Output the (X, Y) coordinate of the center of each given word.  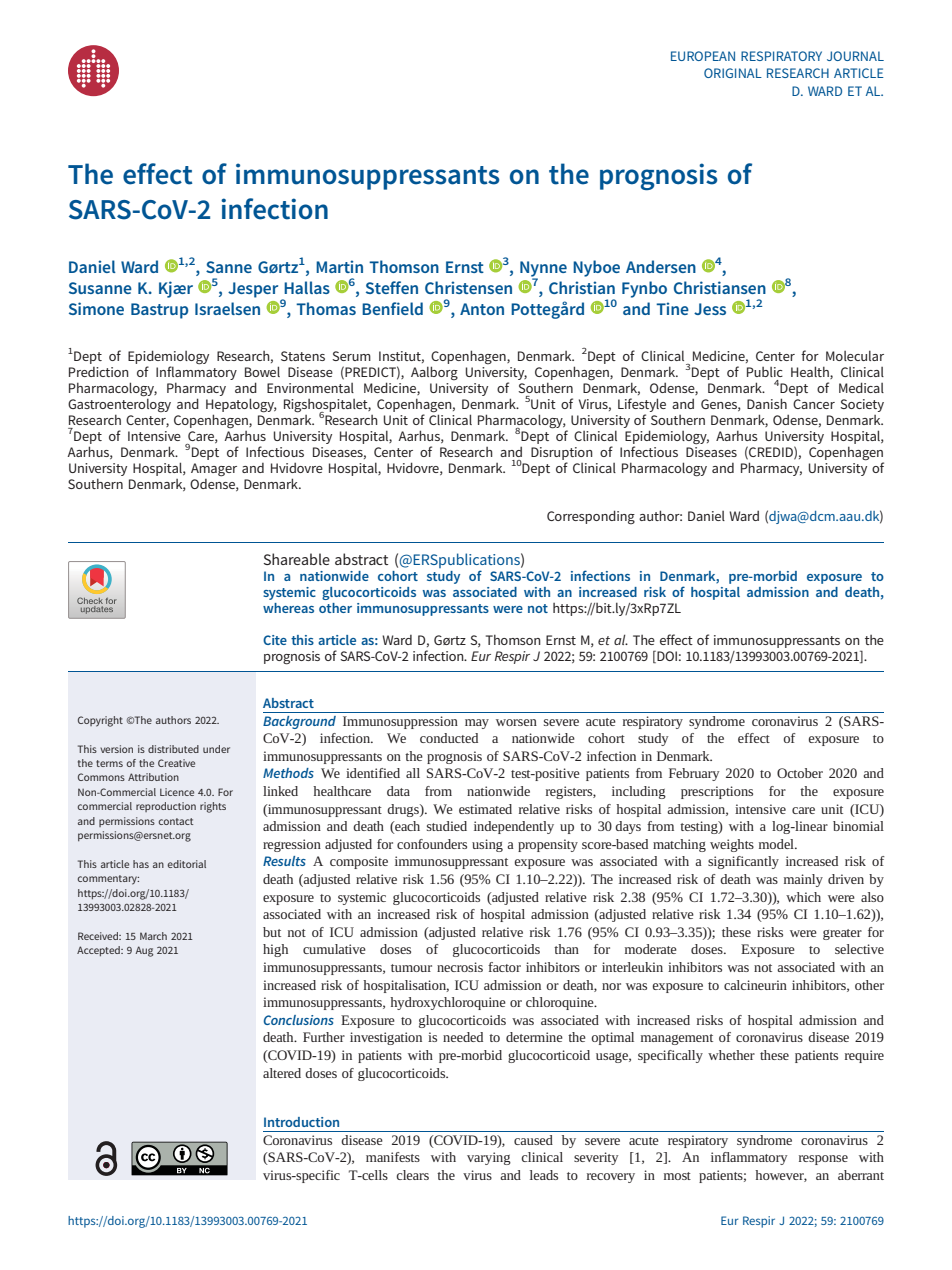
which (803, 897)
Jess (710, 309)
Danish (767, 403)
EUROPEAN (703, 56)
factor (504, 967)
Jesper (253, 290)
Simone (96, 308)
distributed (173, 749)
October (800, 773)
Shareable (297, 559)
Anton (482, 309)
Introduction (301, 1122)
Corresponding (591, 517)
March (153, 936)
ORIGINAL (733, 73)
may (477, 724)
